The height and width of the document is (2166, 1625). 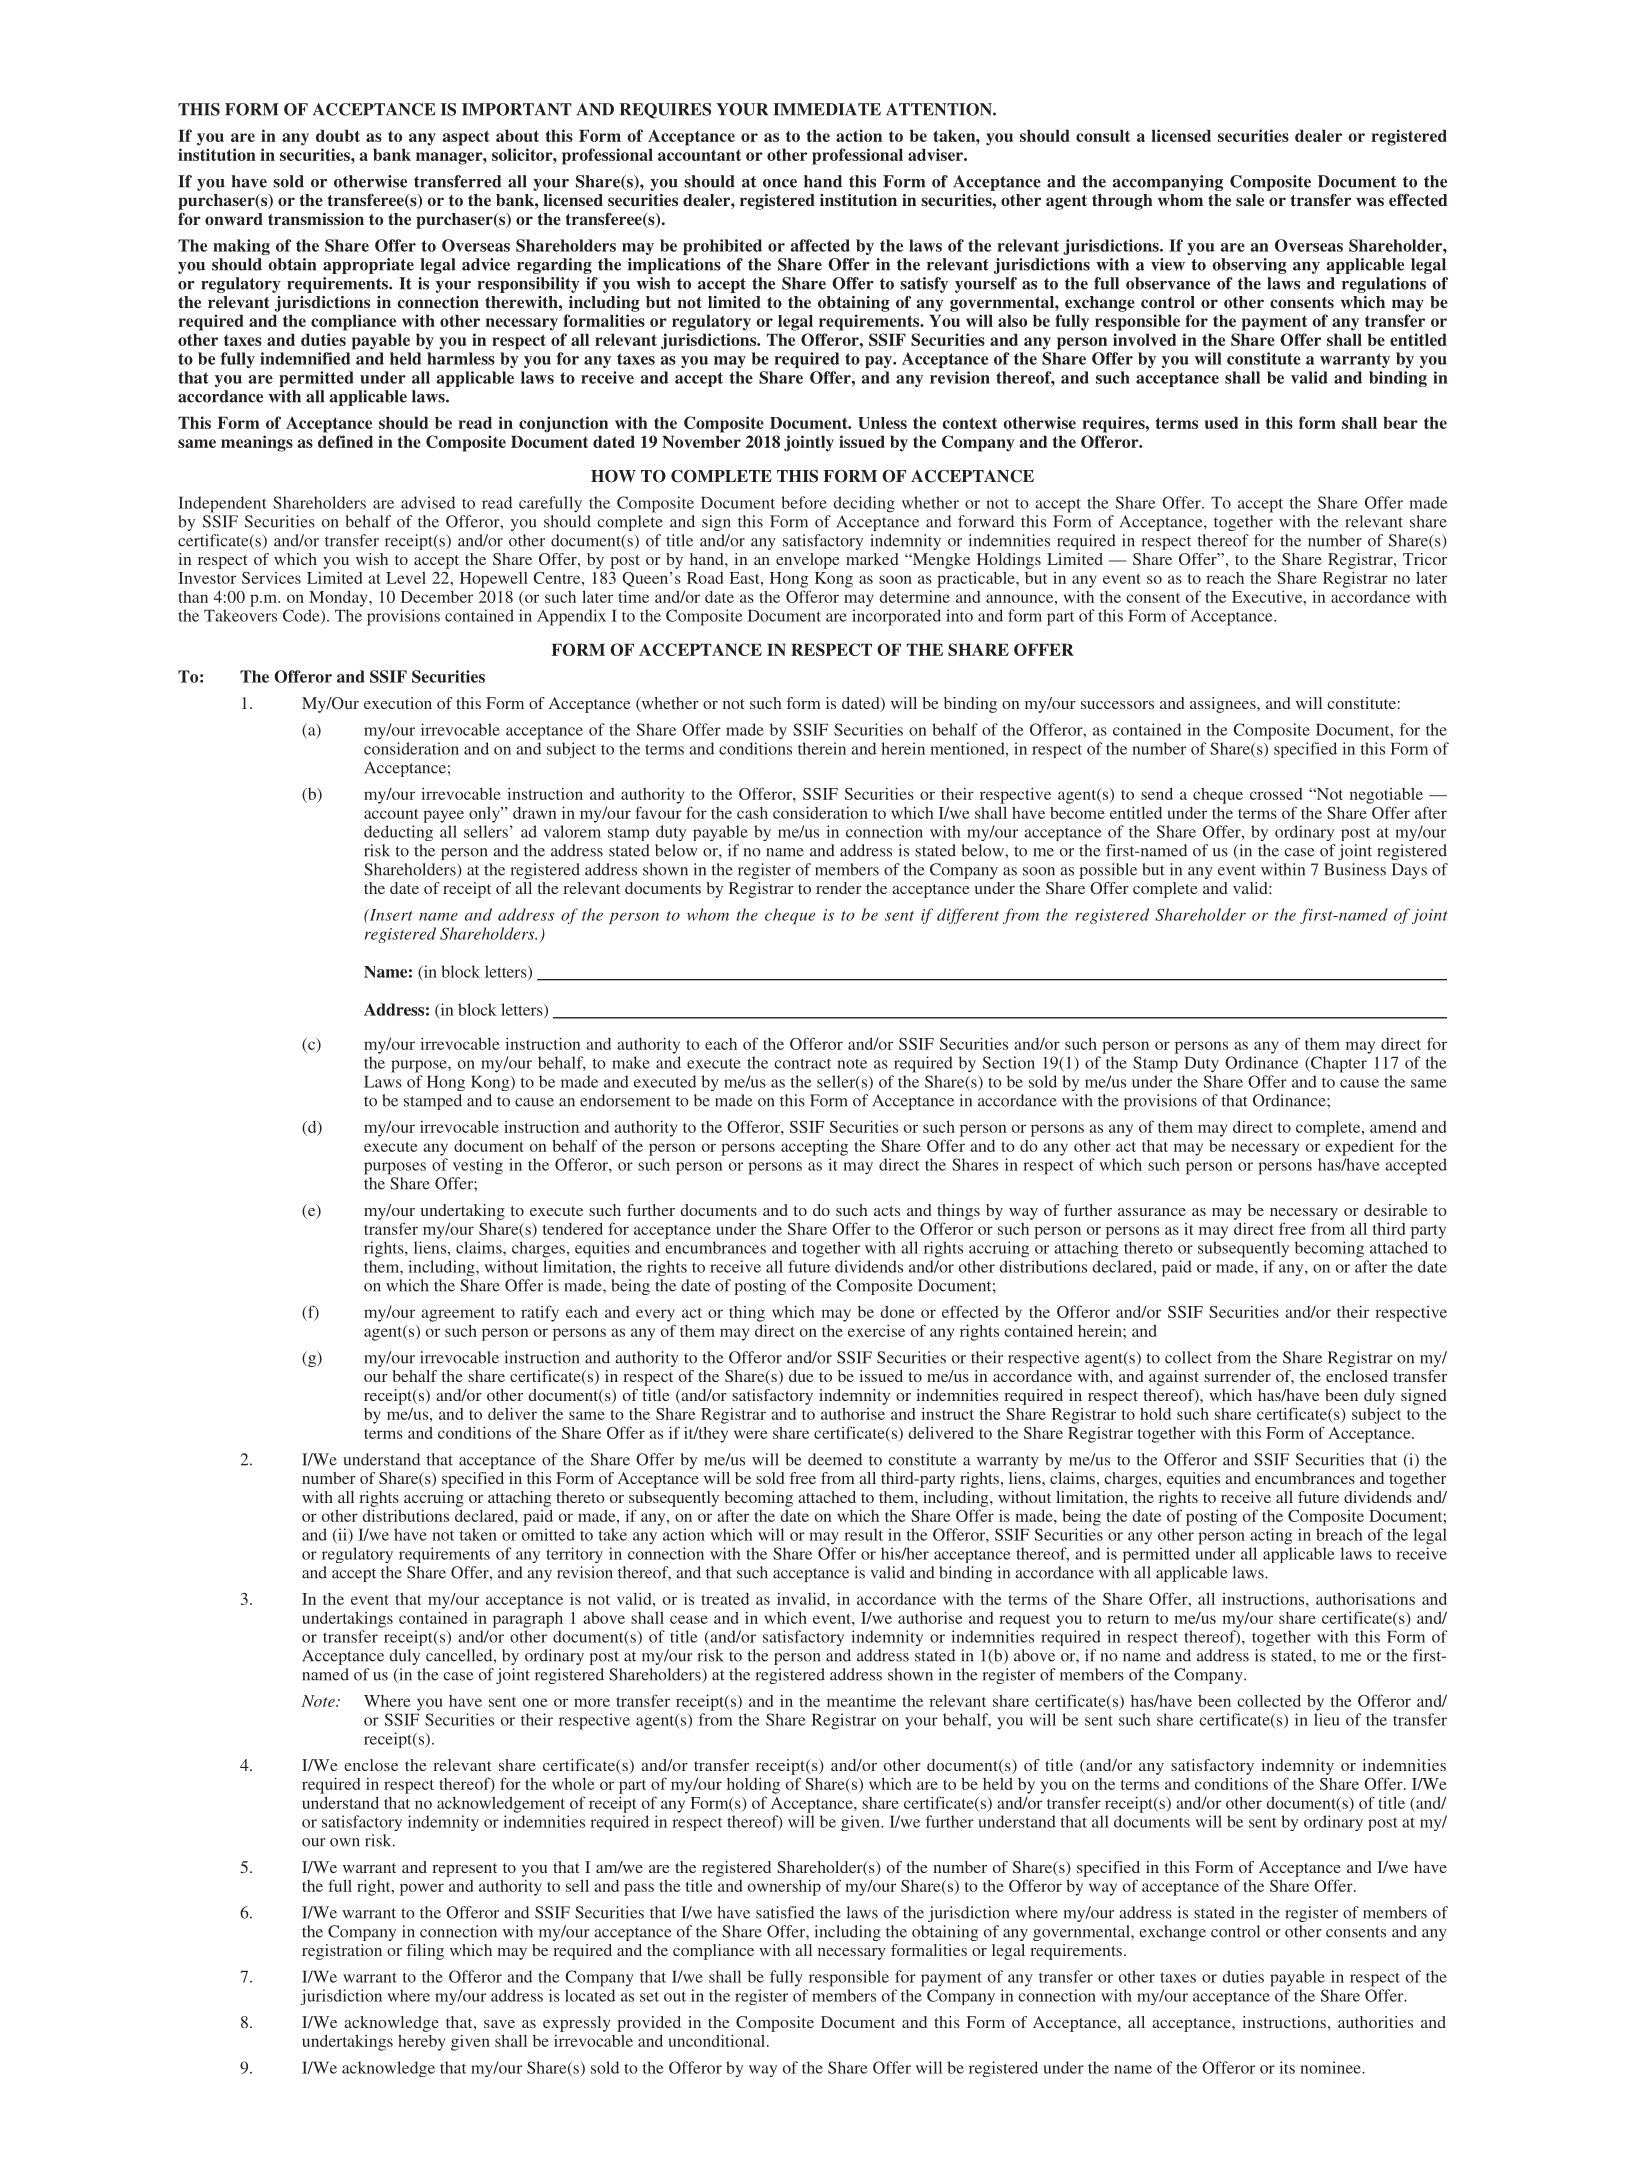 I want to click on doubt, so click(x=338, y=135).
